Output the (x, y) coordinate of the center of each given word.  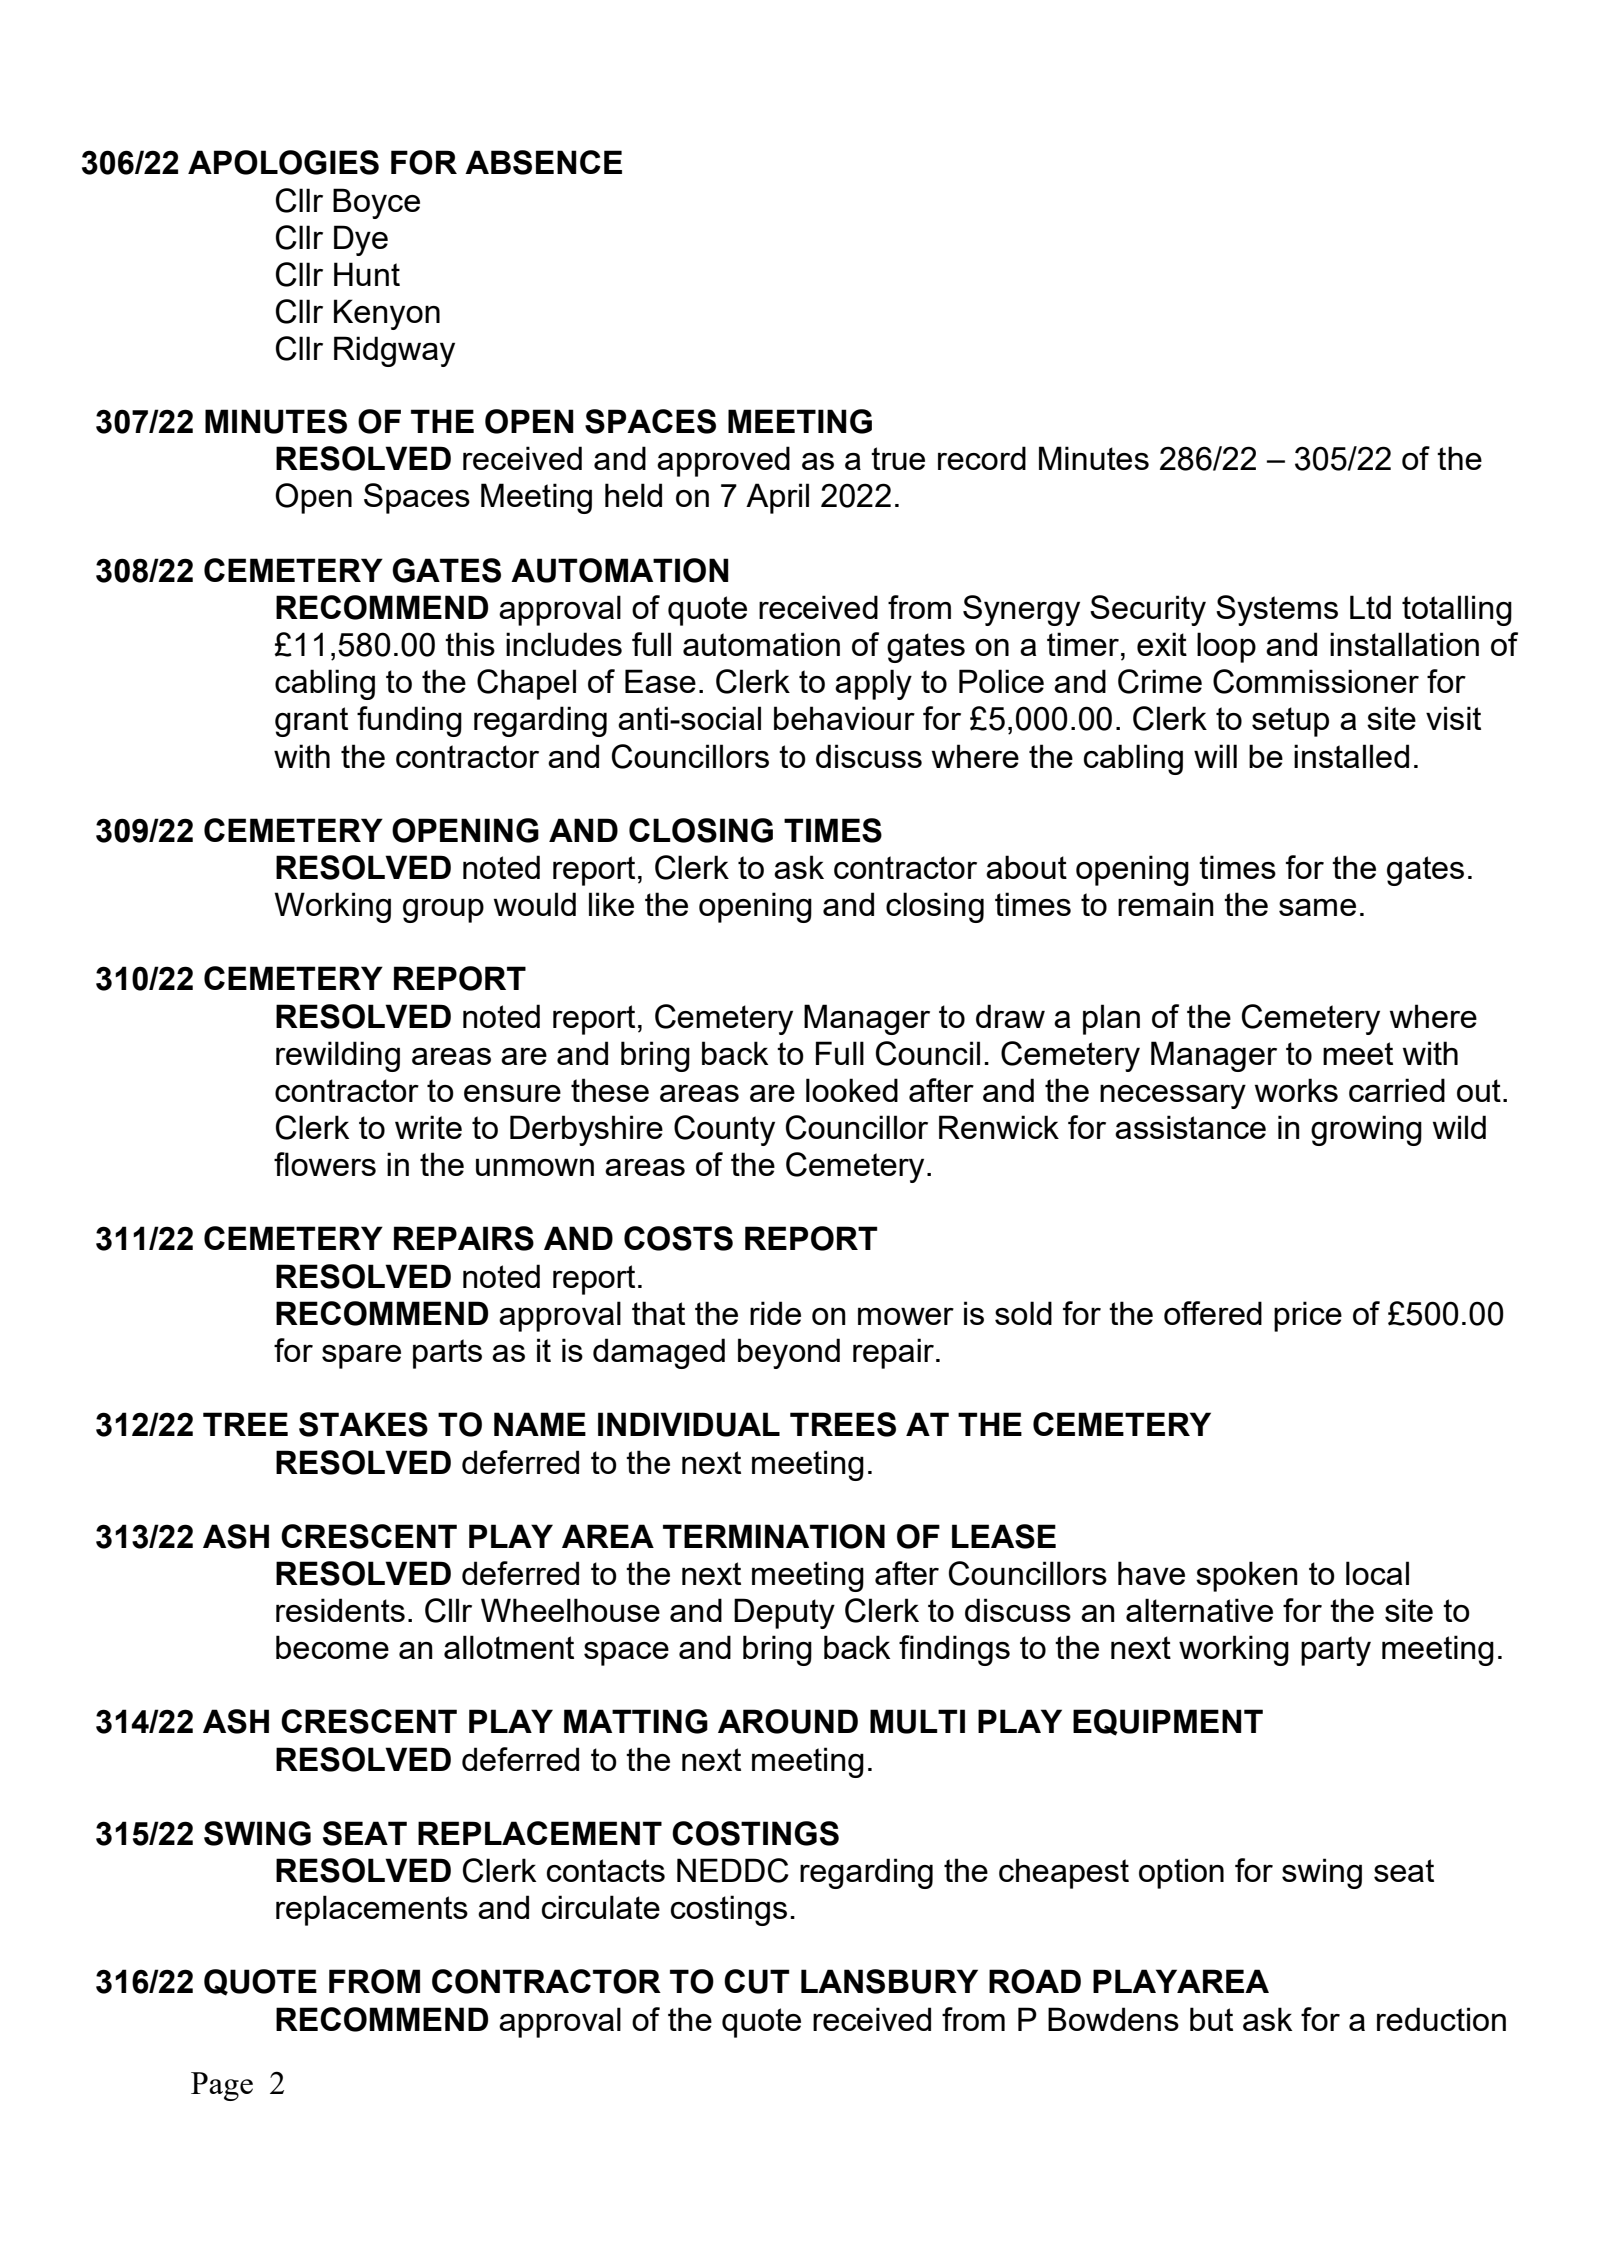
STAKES (363, 1424)
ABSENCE (543, 162)
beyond (789, 1353)
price (1308, 1316)
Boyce (376, 203)
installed (1351, 756)
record (982, 458)
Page (222, 2086)
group (443, 911)
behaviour (844, 718)
